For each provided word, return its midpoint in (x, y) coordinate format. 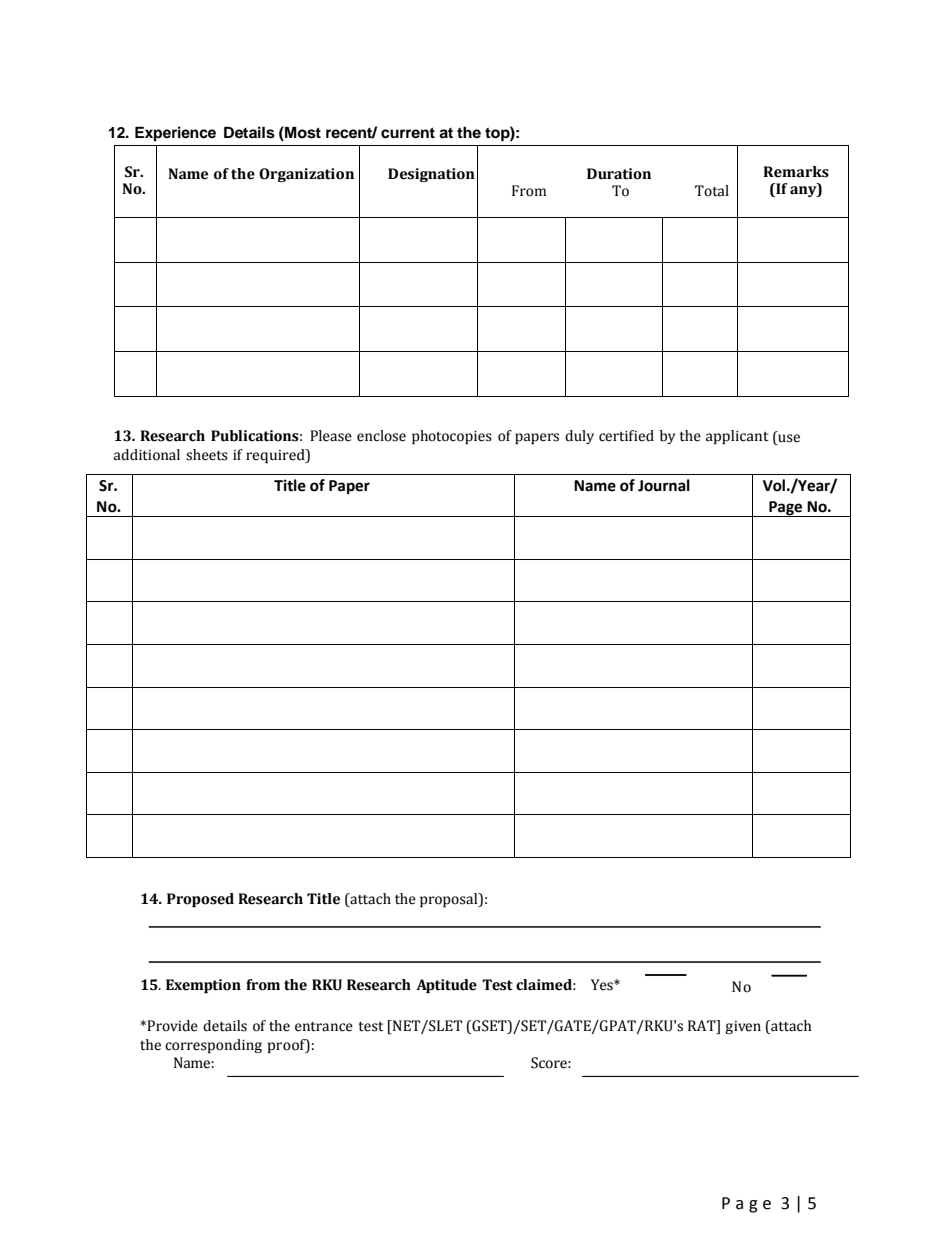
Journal (664, 485)
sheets (207, 455)
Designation (431, 175)
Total (712, 191)
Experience (175, 134)
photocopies (452, 437)
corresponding (213, 1046)
